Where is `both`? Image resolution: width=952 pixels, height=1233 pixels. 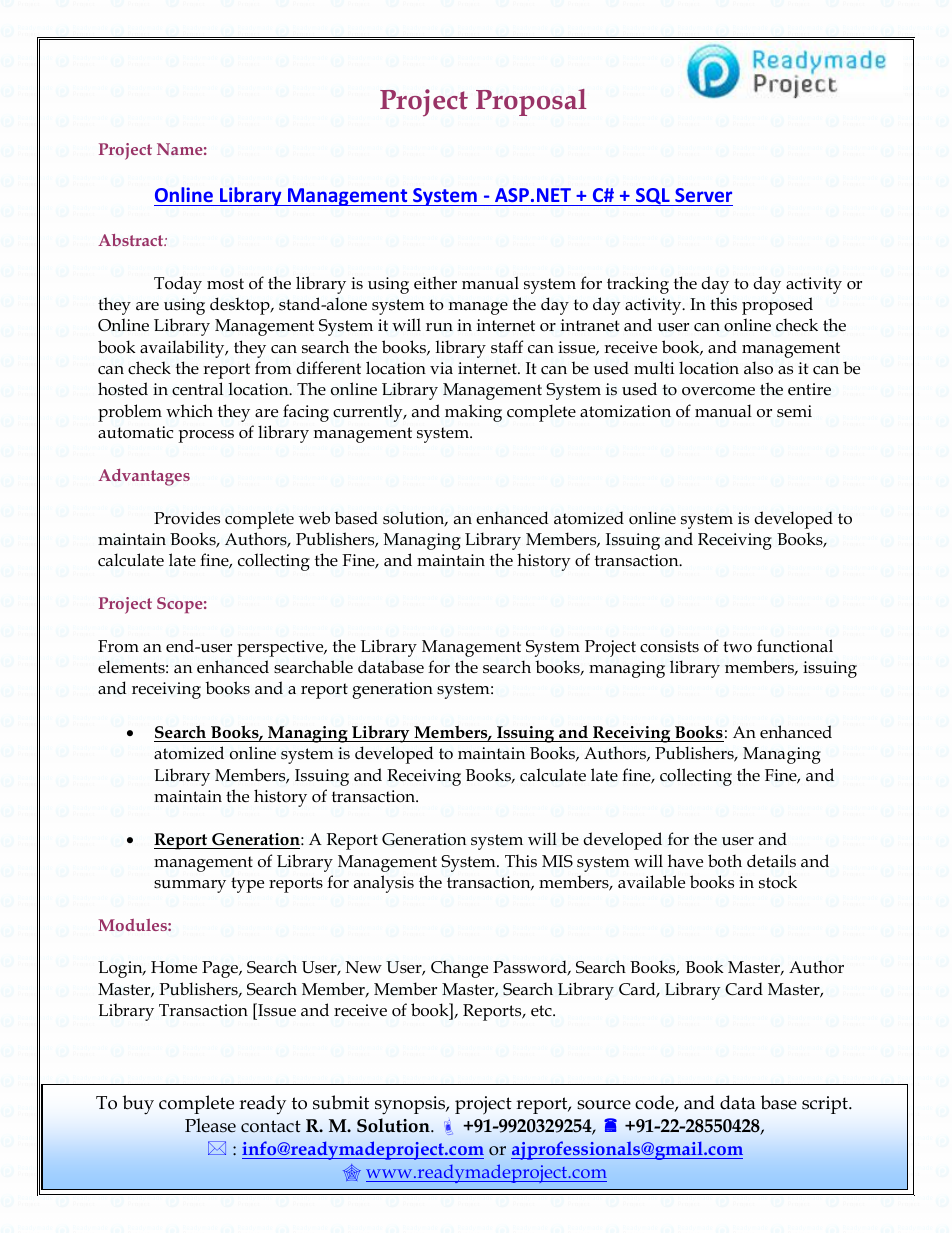
both is located at coordinates (725, 861).
